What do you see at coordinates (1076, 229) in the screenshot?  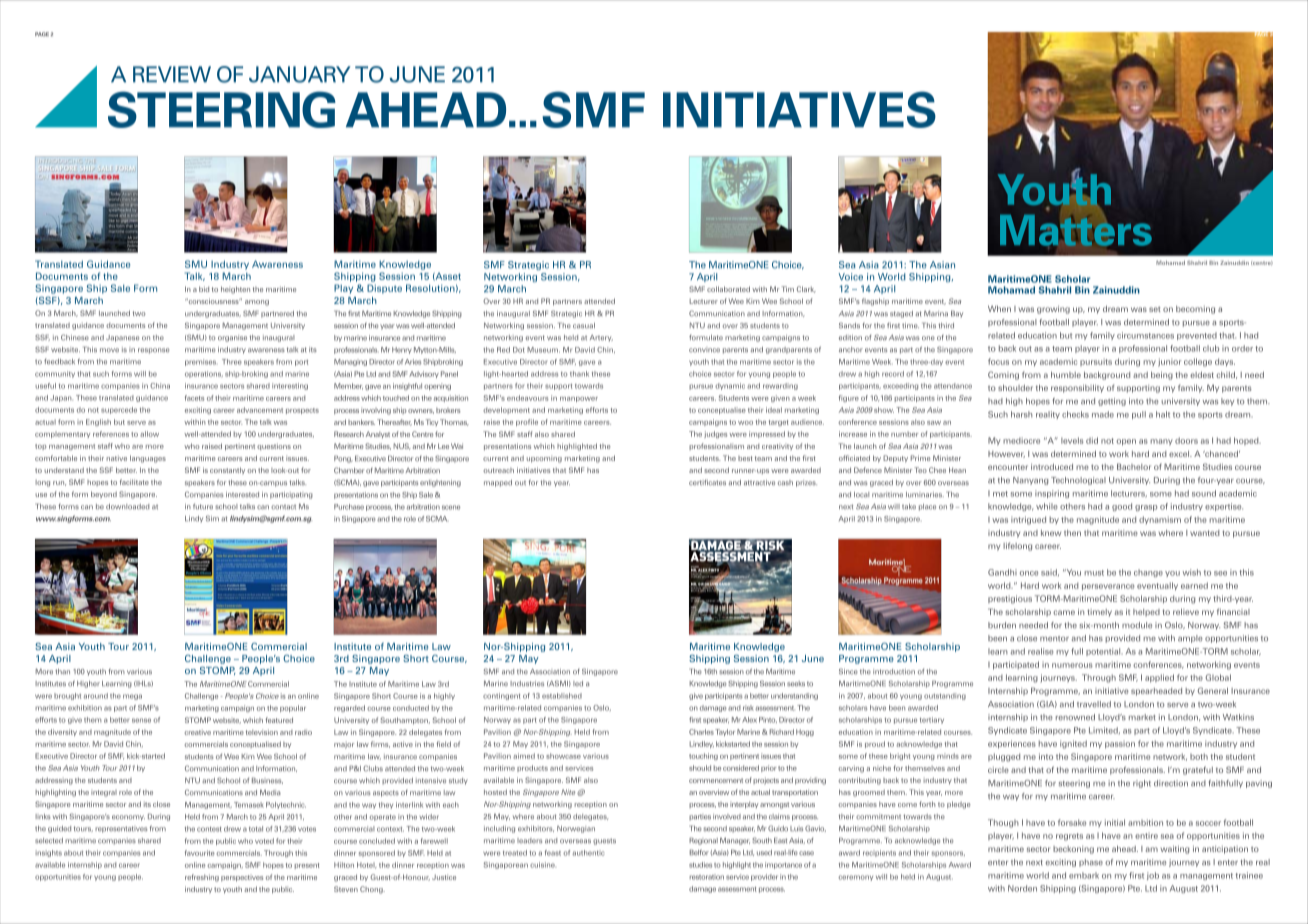 I see `Matters` at bounding box center [1076, 229].
